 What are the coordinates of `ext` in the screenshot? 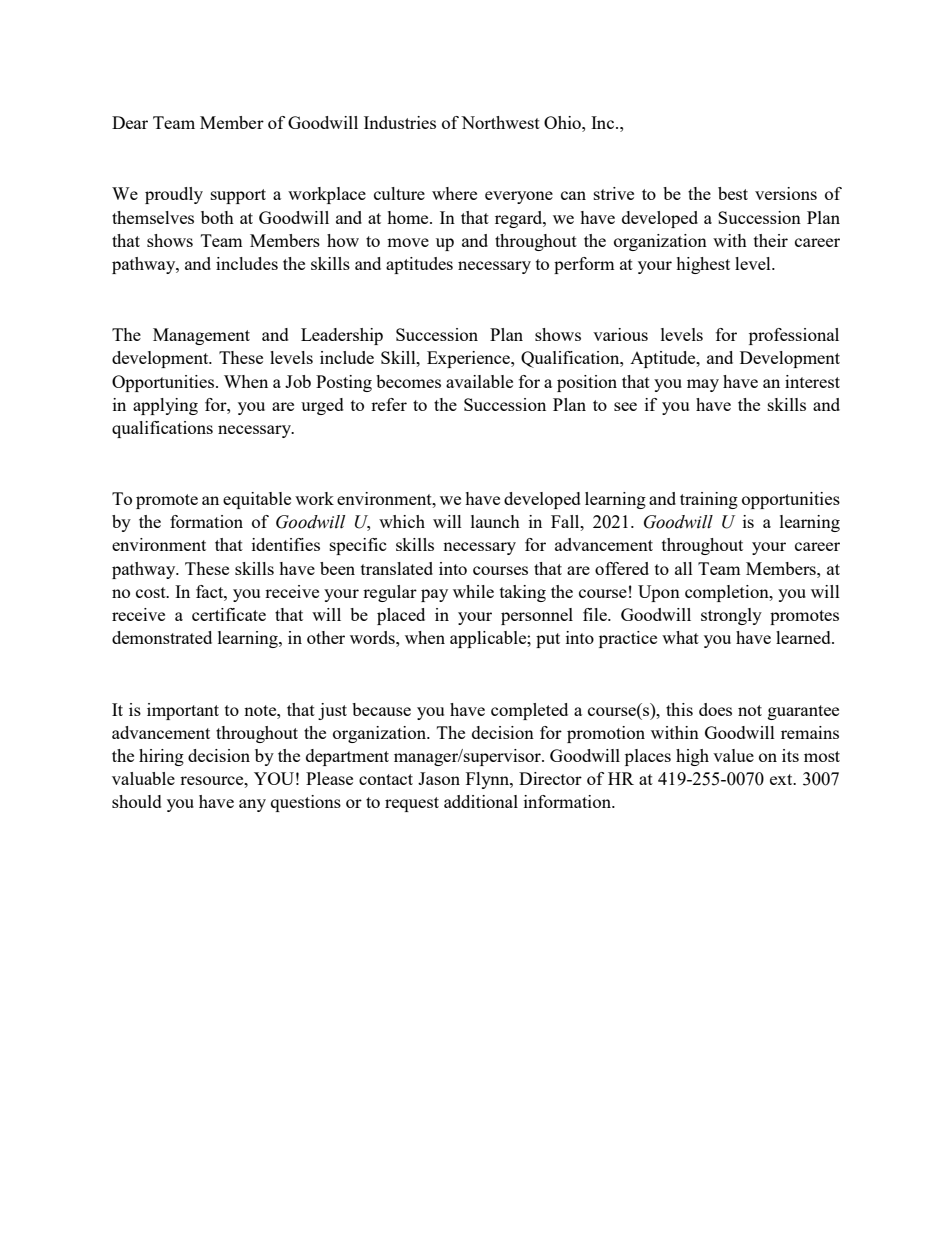 It's located at (782, 779).
